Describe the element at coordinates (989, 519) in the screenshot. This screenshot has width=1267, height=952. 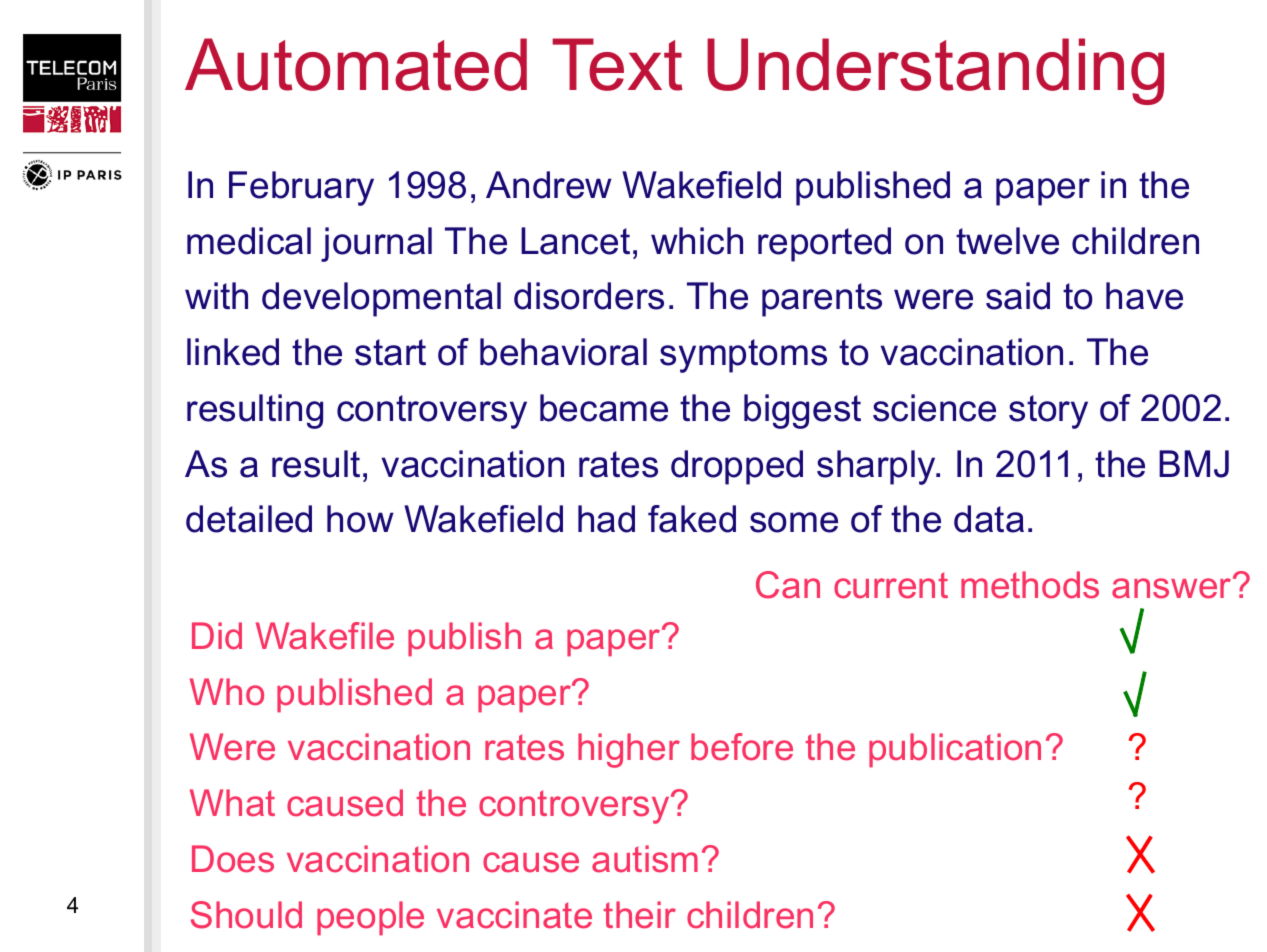
I see `data` at that location.
